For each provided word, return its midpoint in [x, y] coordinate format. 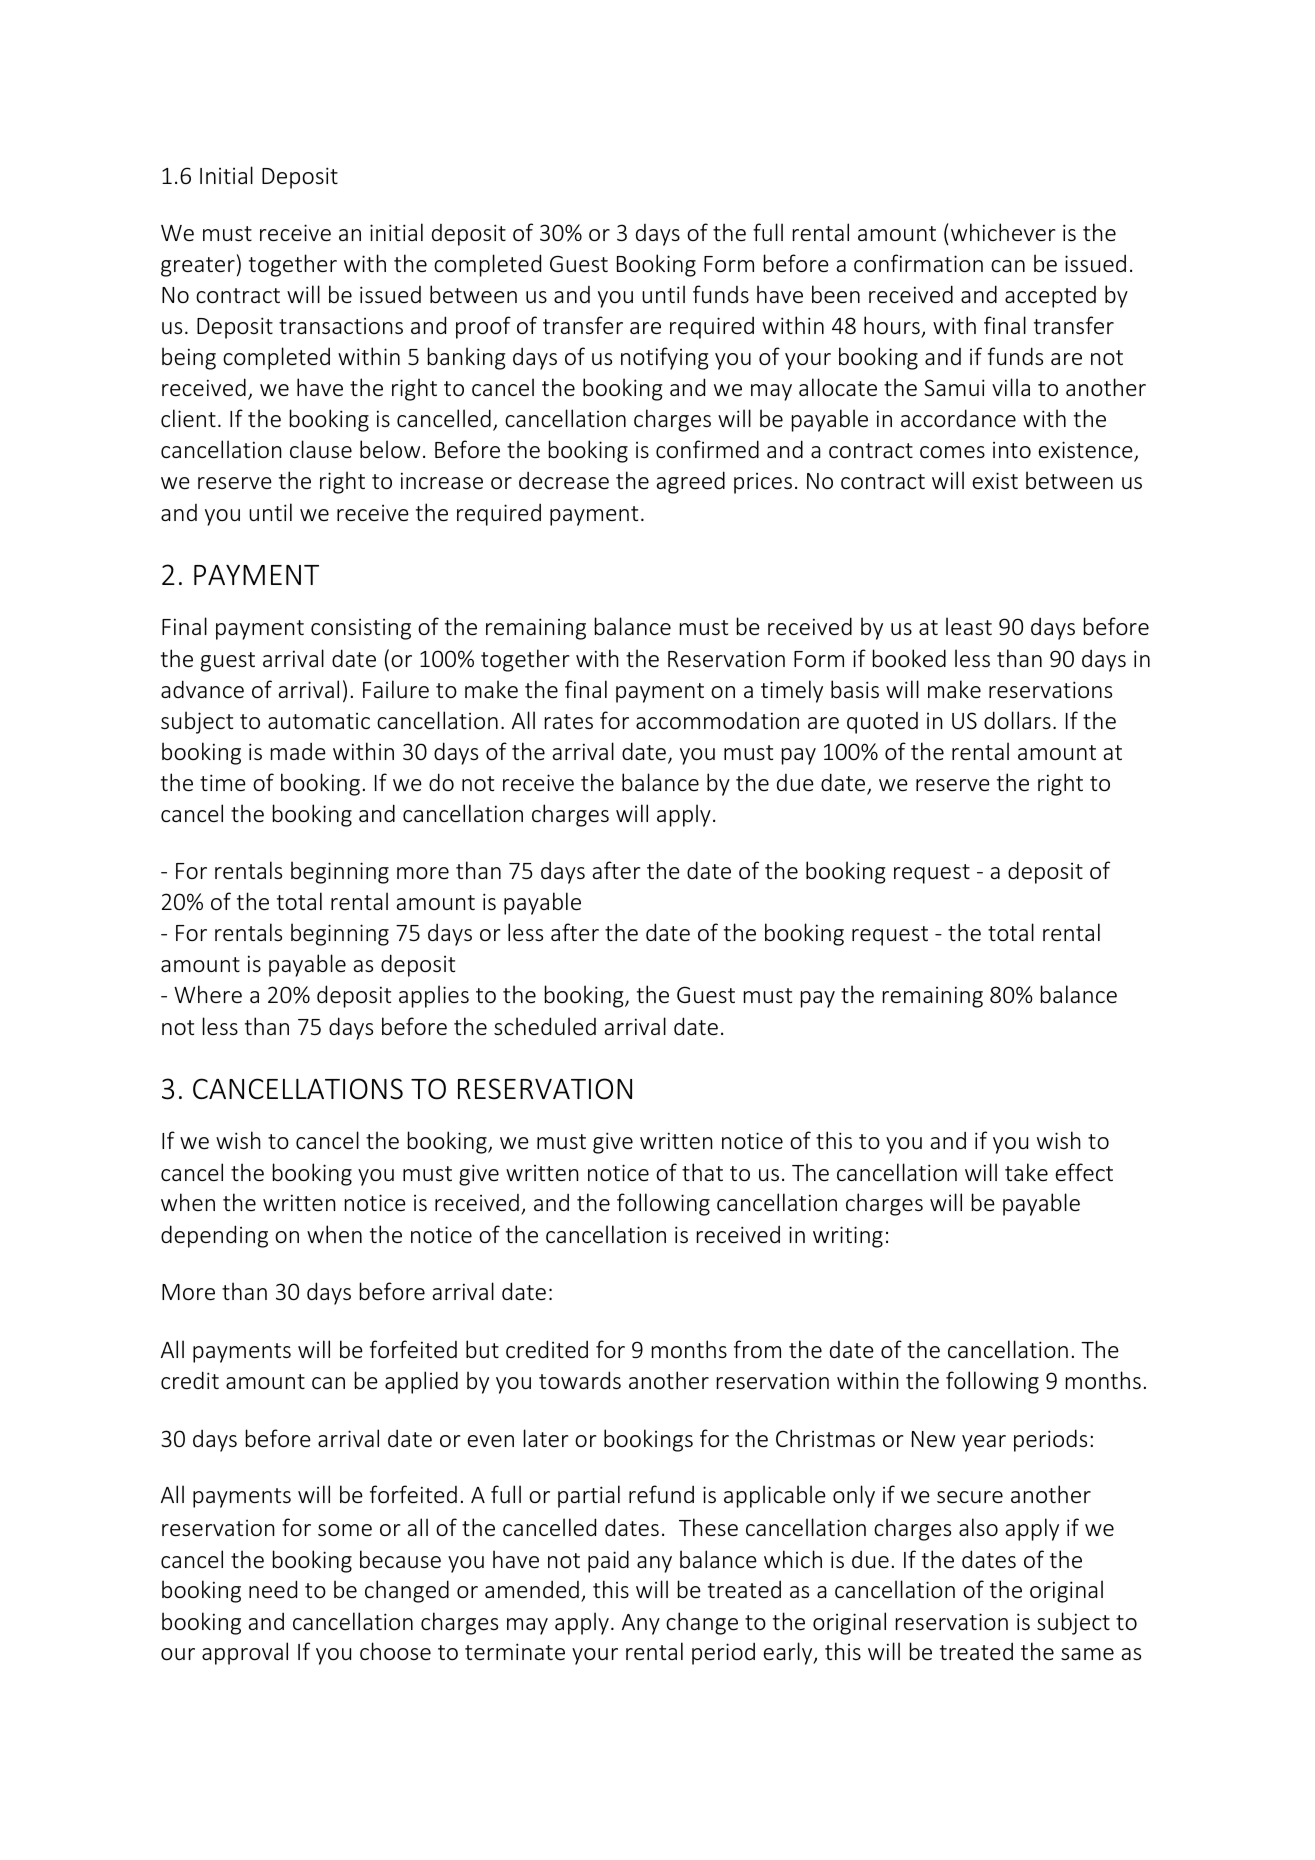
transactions [341, 326]
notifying [664, 358]
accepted [1050, 297]
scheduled [545, 1026]
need [273, 1589]
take [1026, 1172]
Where [208, 994]
